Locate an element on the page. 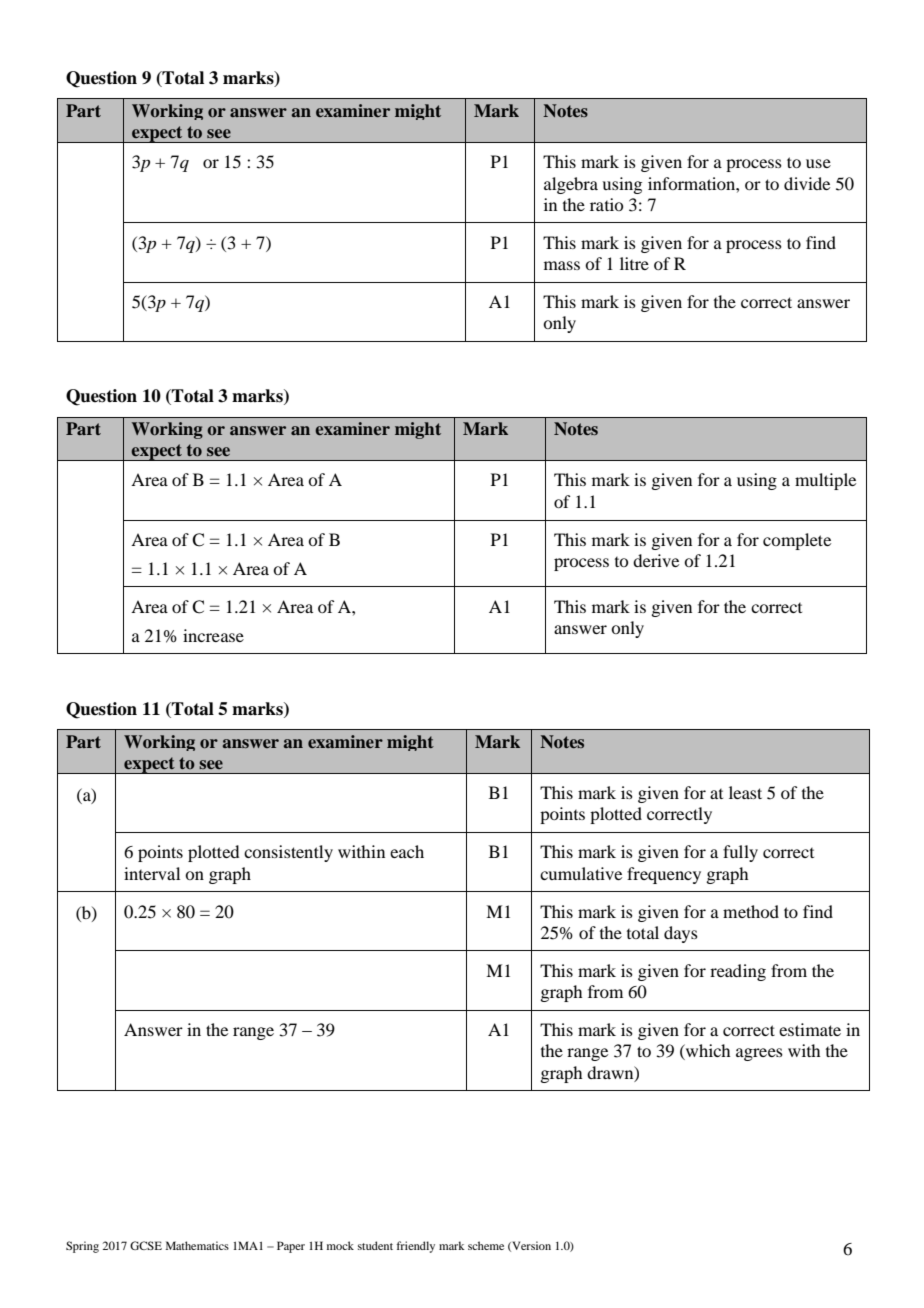 The width and height of the document is (924, 1308). GCSE is located at coordinates (146, 1245).
